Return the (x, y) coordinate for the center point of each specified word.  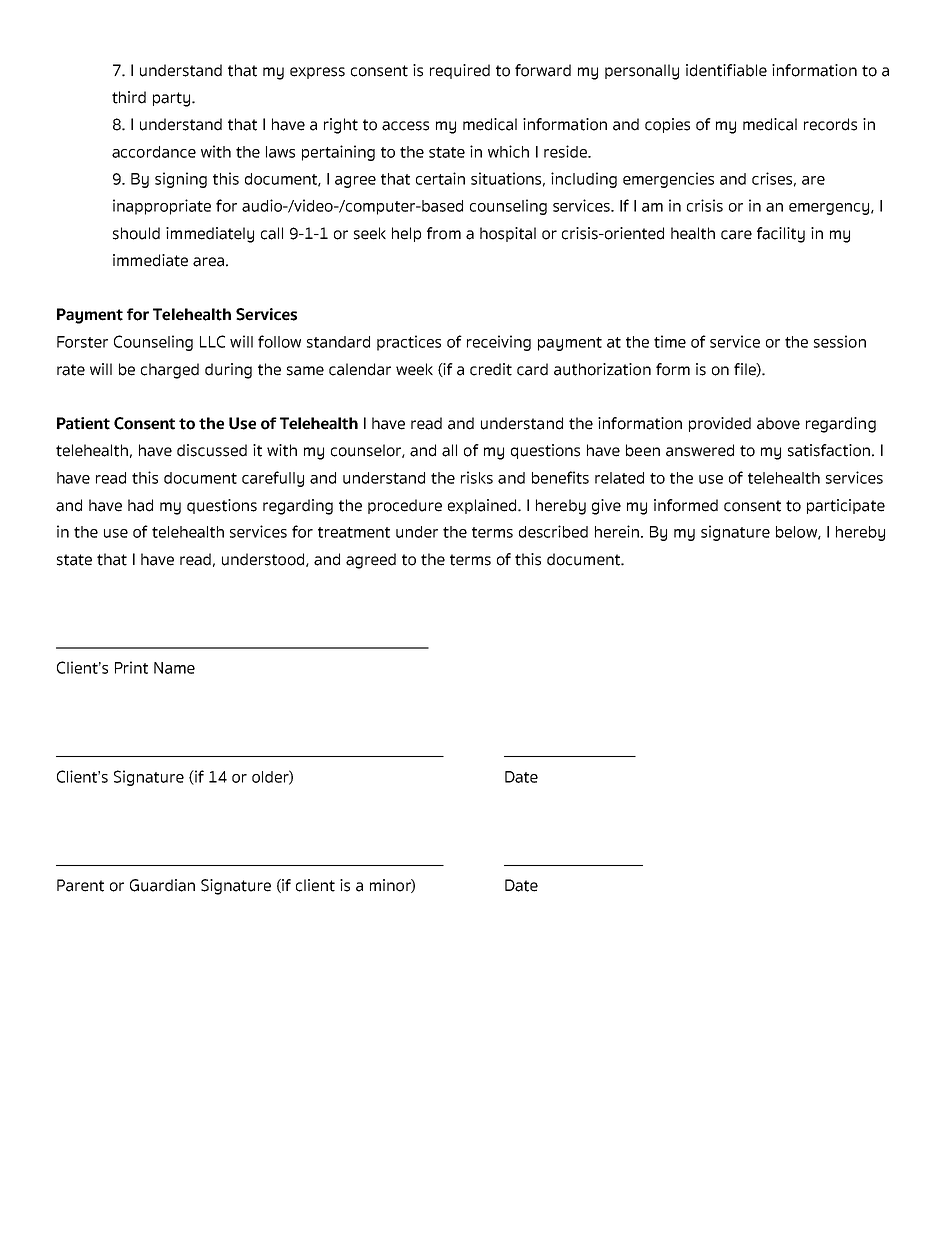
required (460, 71)
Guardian (162, 885)
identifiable (726, 70)
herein (618, 531)
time (670, 341)
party (173, 99)
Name (174, 668)
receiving (499, 343)
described (553, 531)
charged (170, 371)
